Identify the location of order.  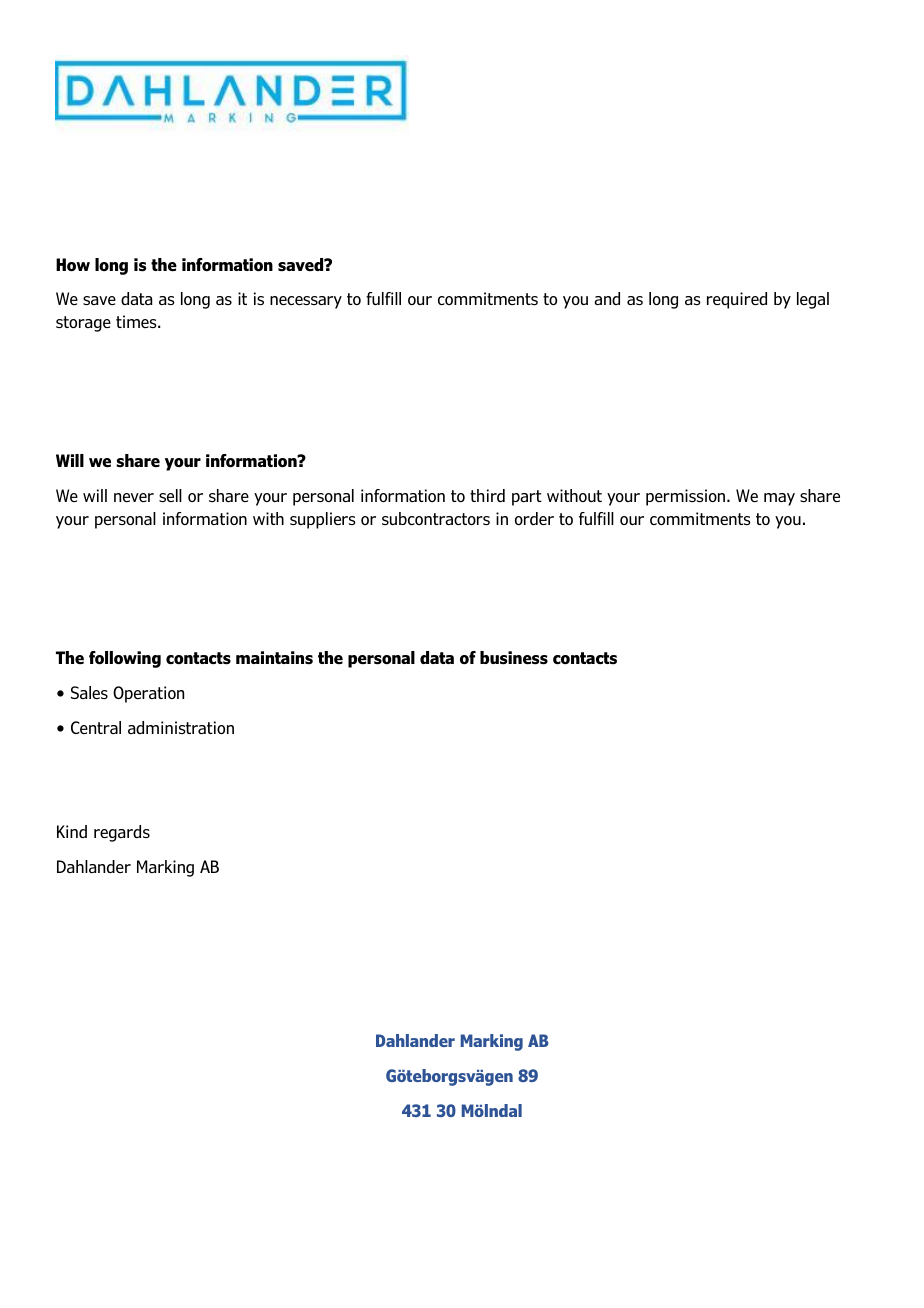
(534, 518).
